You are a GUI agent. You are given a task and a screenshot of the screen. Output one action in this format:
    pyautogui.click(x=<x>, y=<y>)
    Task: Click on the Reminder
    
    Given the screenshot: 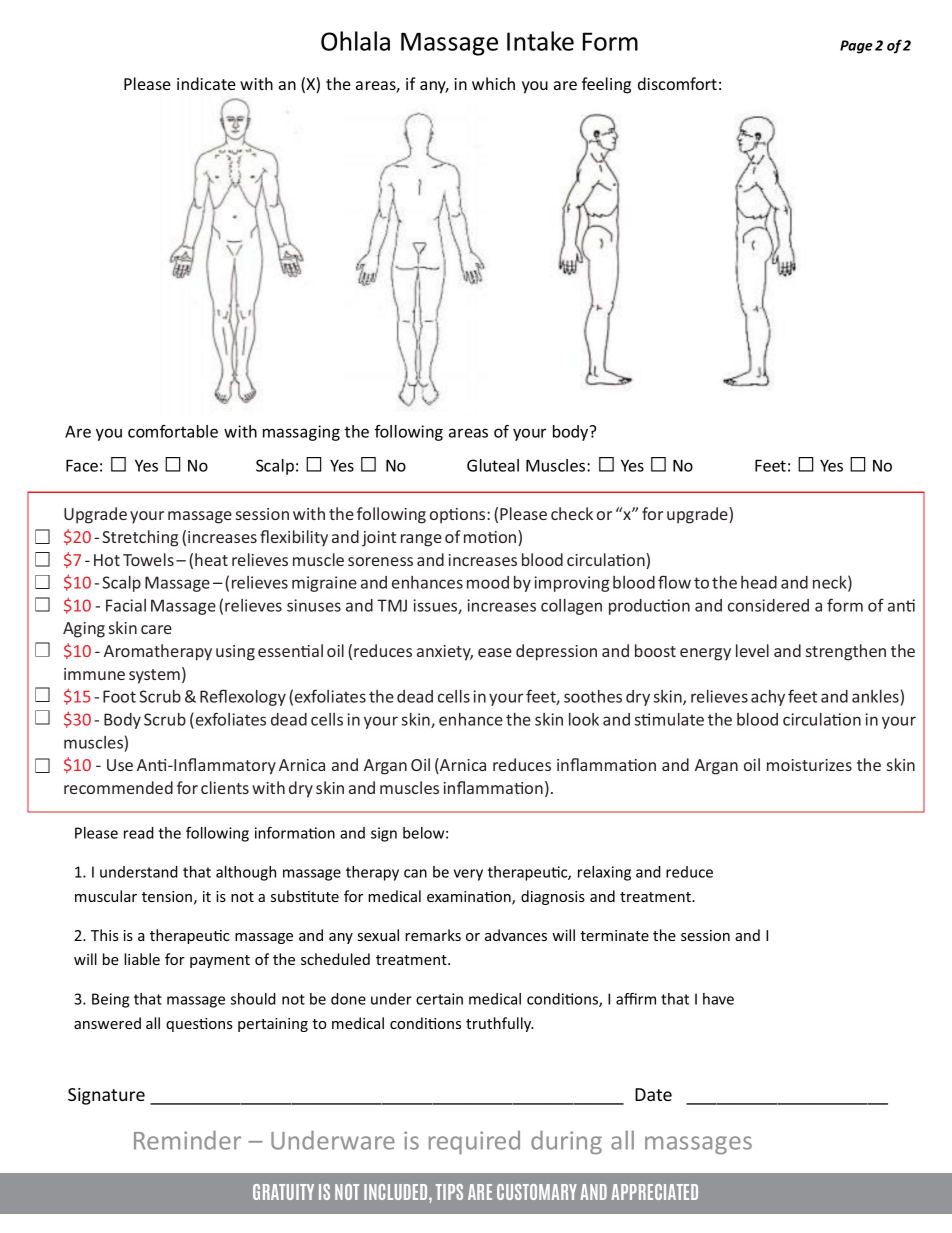 What is the action you would take?
    pyautogui.click(x=187, y=1140)
